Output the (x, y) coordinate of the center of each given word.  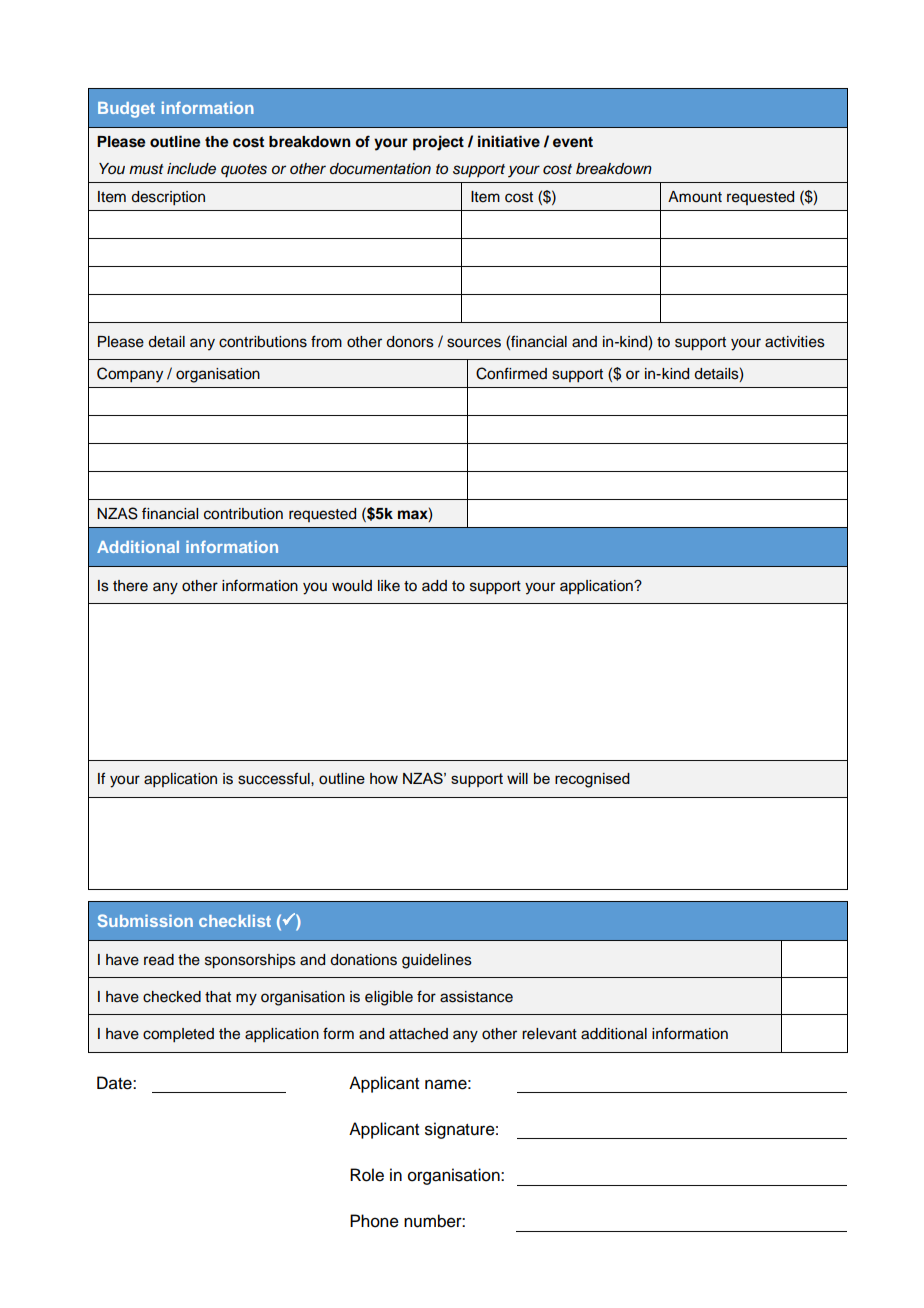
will (517, 778)
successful (275, 778)
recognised (592, 780)
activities (795, 342)
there (130, 586)
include (191, 169)
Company (130, 375)
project (438, 143)
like (389, 586)
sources (474, 343)
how (384, 778)
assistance (476, 997)
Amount (695, 197)
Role (367, 1175)
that (218, 997)
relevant (549, 1034)
